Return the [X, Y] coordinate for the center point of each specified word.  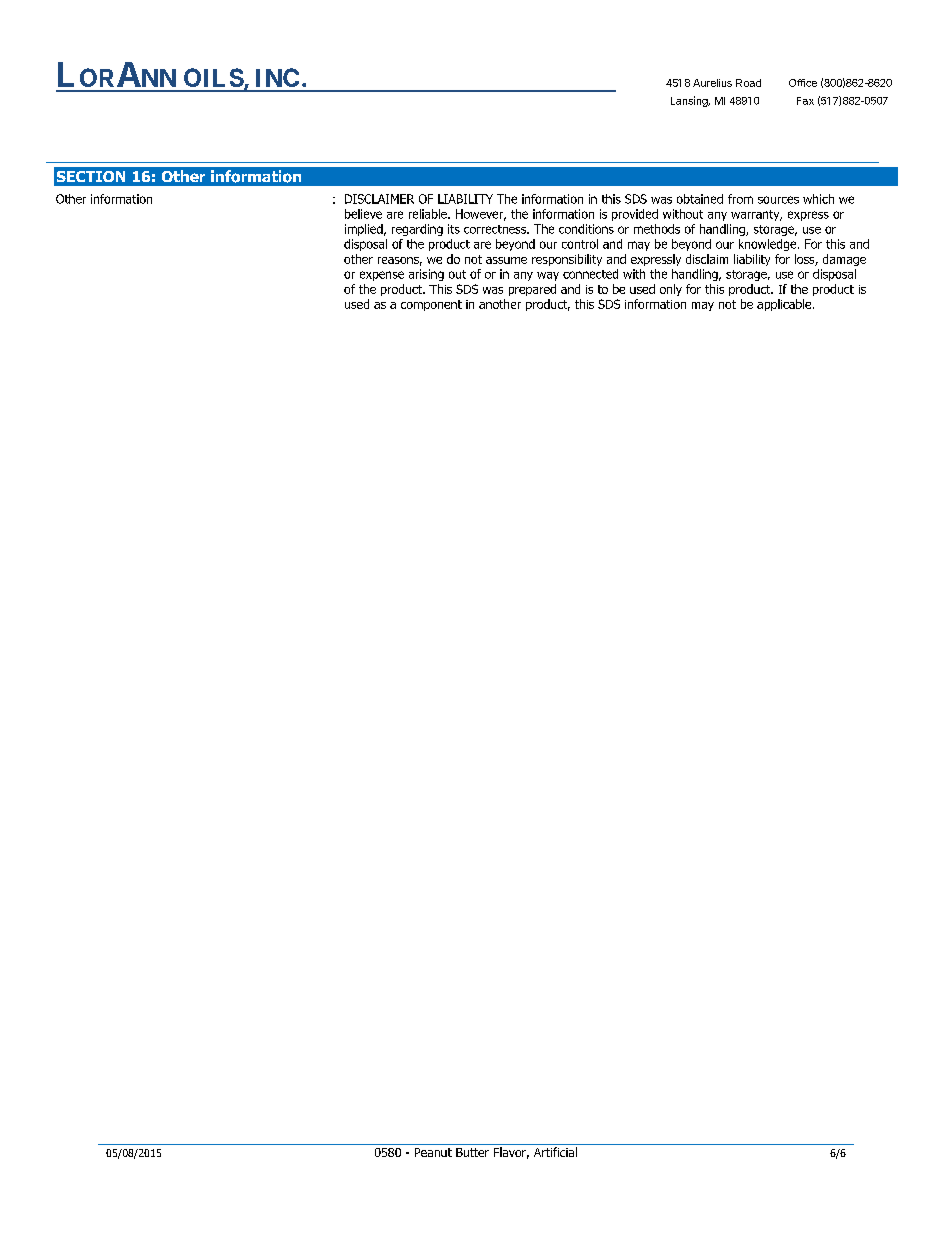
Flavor [511, 1153]
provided [635, 215]
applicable [785, 305]
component [431, 305]
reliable [429, 214]
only [671, 290]
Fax [805, 101]
